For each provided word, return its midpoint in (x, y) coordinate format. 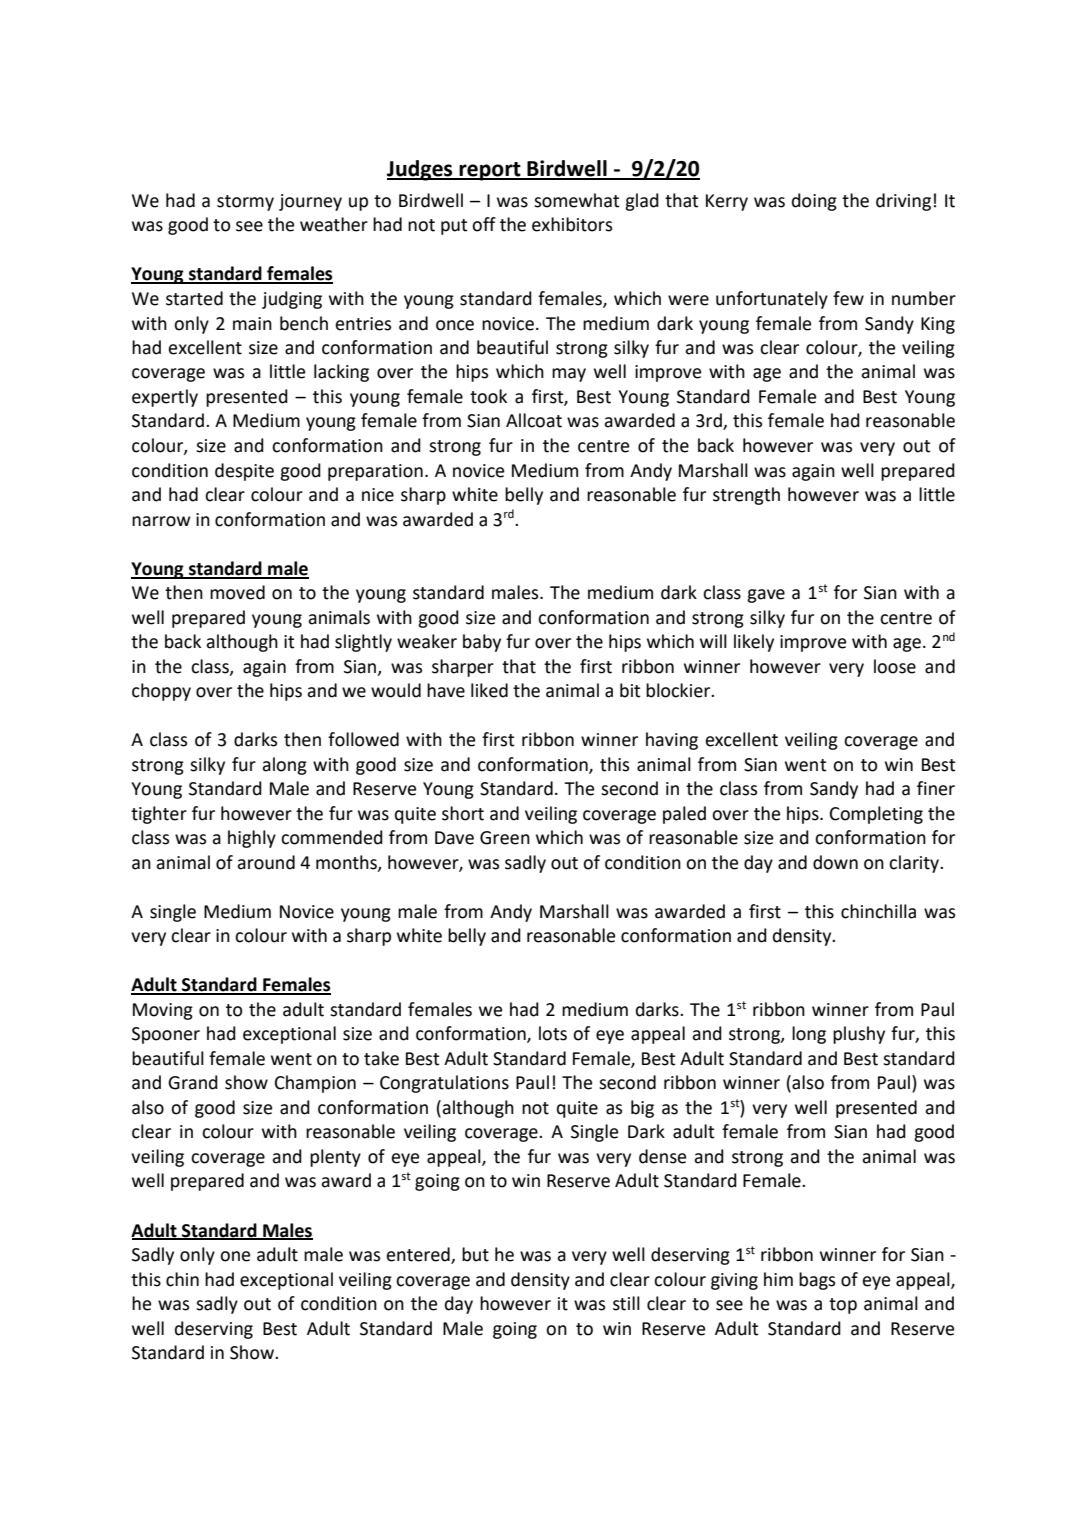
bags (817, 1281)
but (475, 1254)
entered (419, 1255)
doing (814, 202)
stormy (245, 203)
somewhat (576, 200)
